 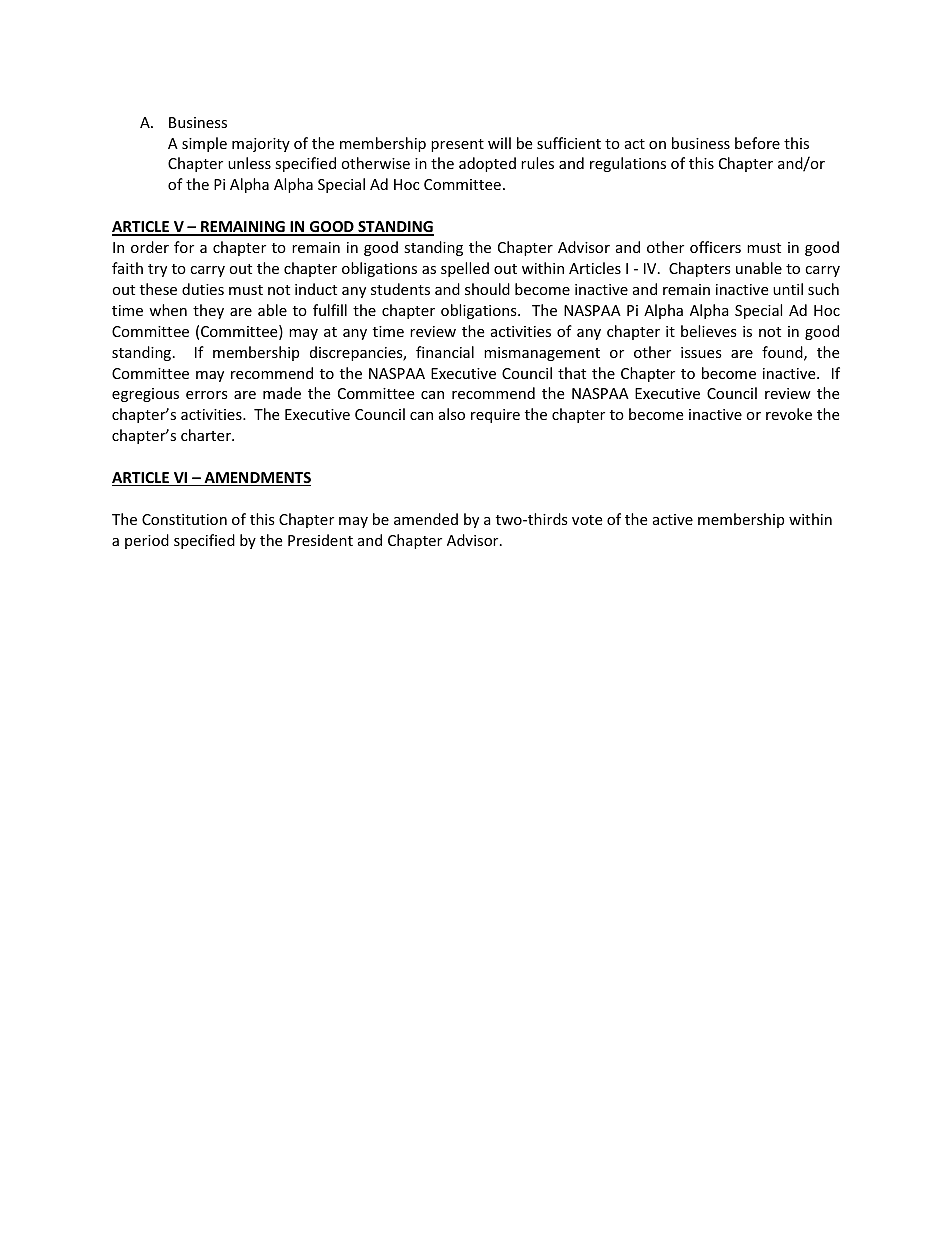 I want to click on before, so click(x=757, y=143).
